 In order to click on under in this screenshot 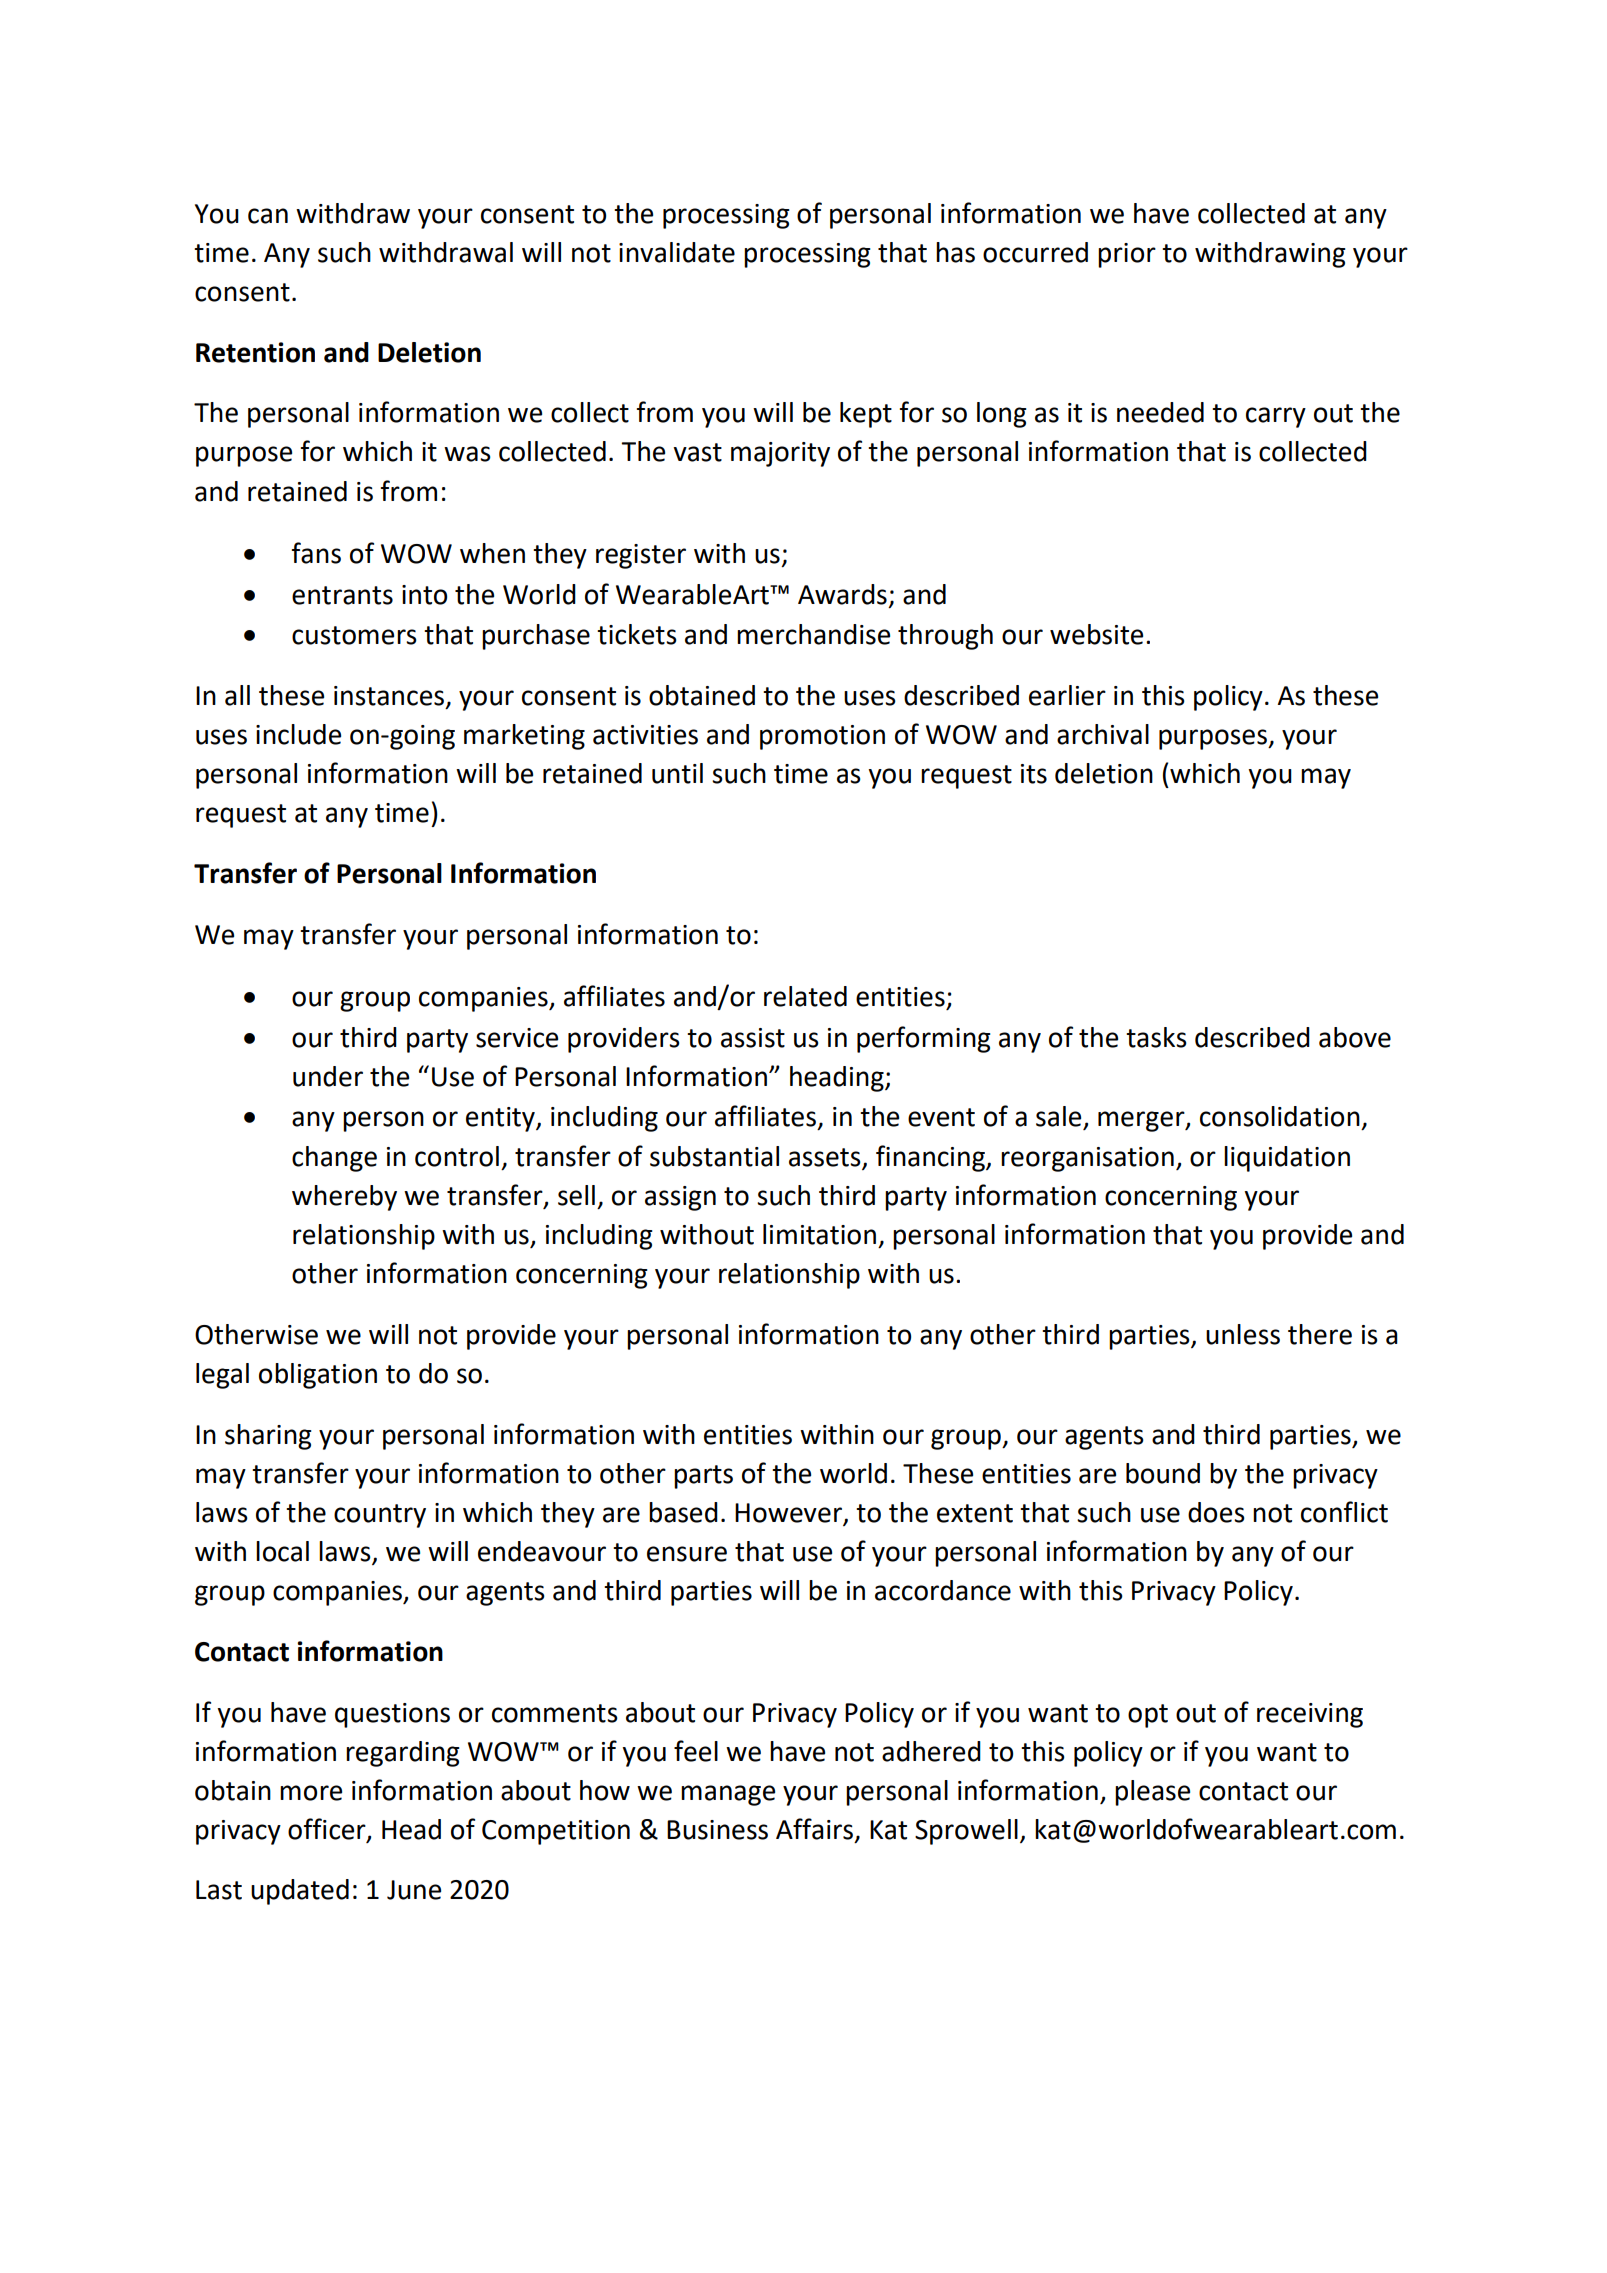, I will do `click(328, 1076)`.
